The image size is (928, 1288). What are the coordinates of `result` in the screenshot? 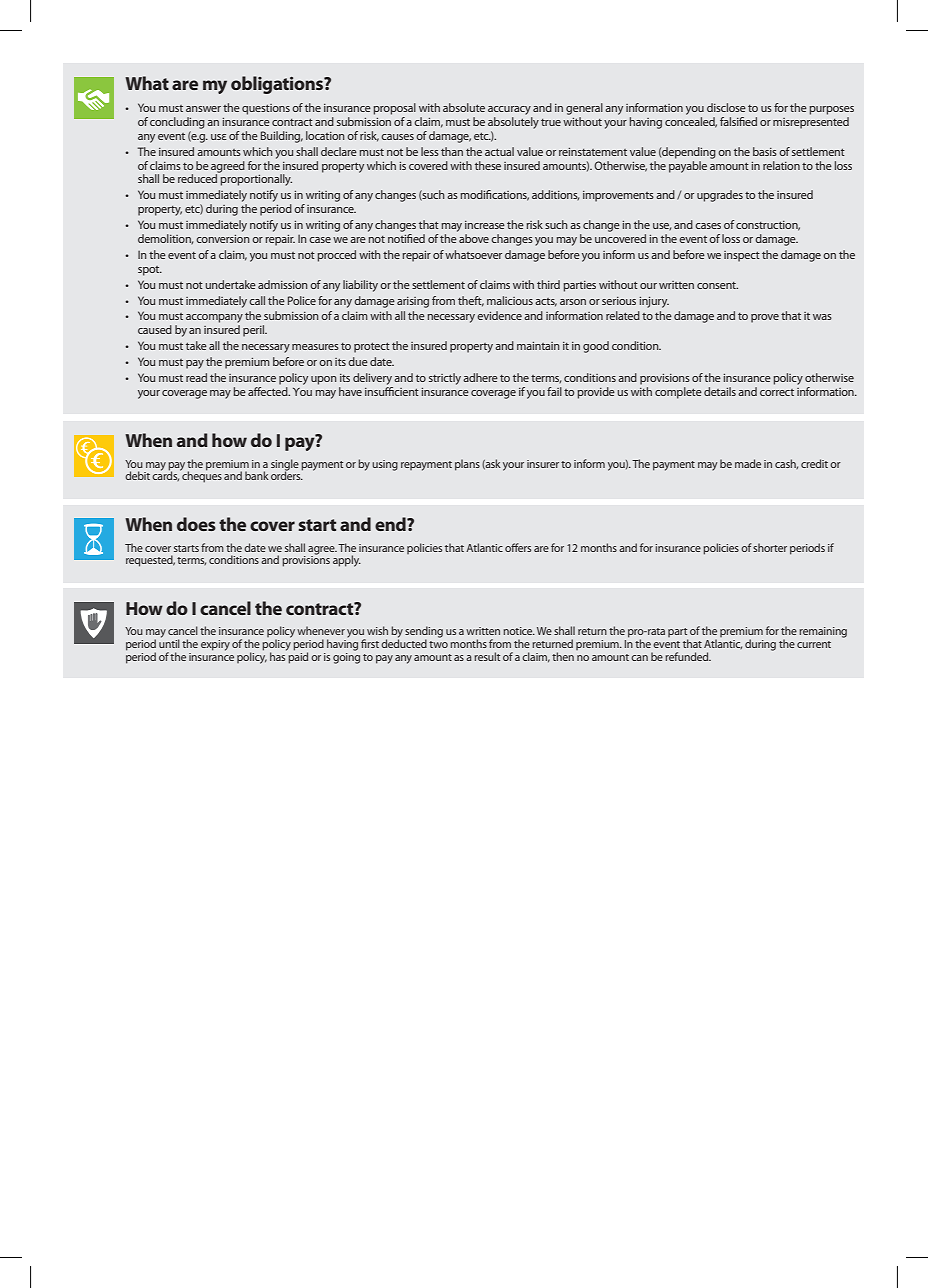 It's located at (487, 656).
